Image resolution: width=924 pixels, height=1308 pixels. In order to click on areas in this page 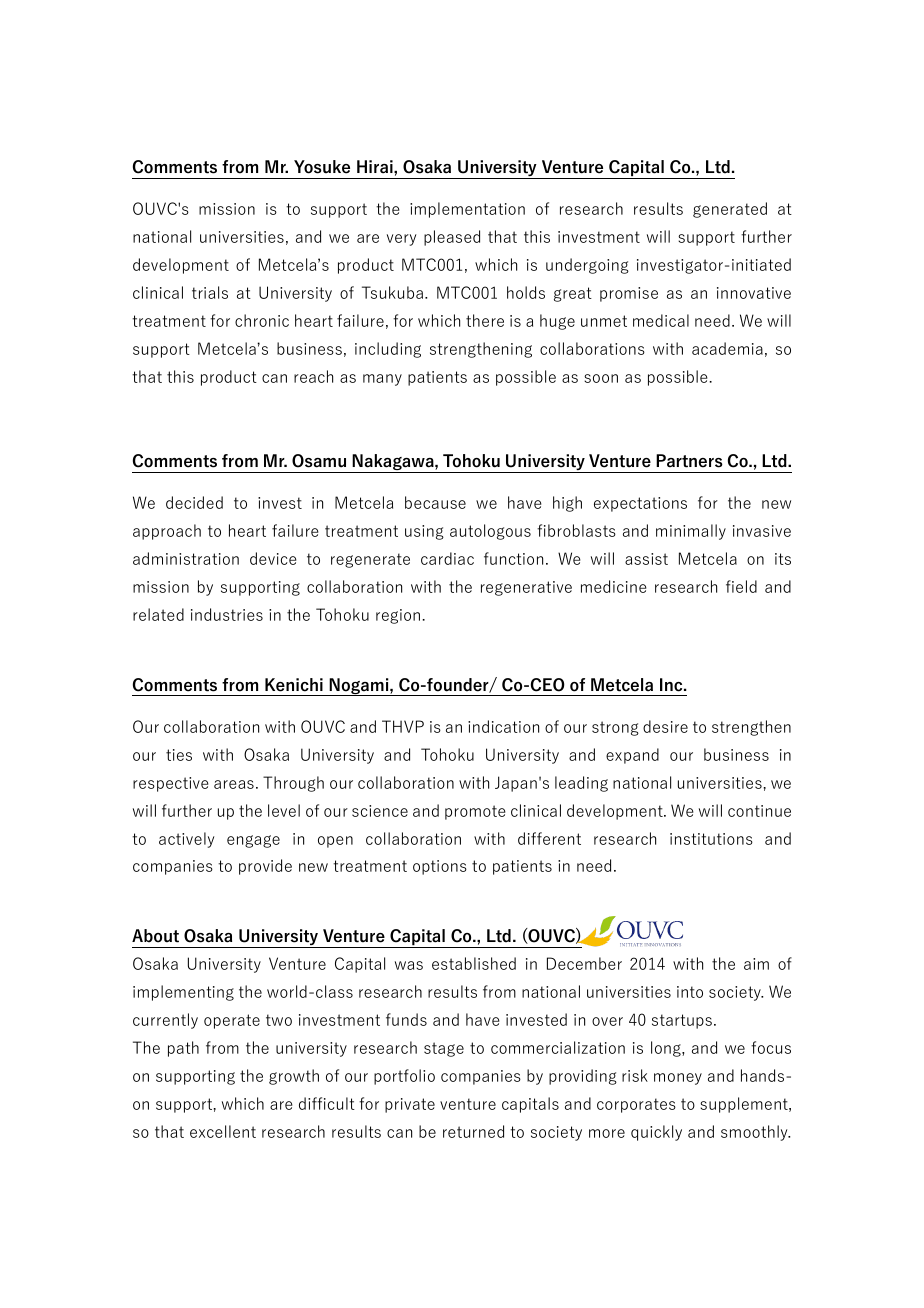, I will do `click(234, 784)`.
